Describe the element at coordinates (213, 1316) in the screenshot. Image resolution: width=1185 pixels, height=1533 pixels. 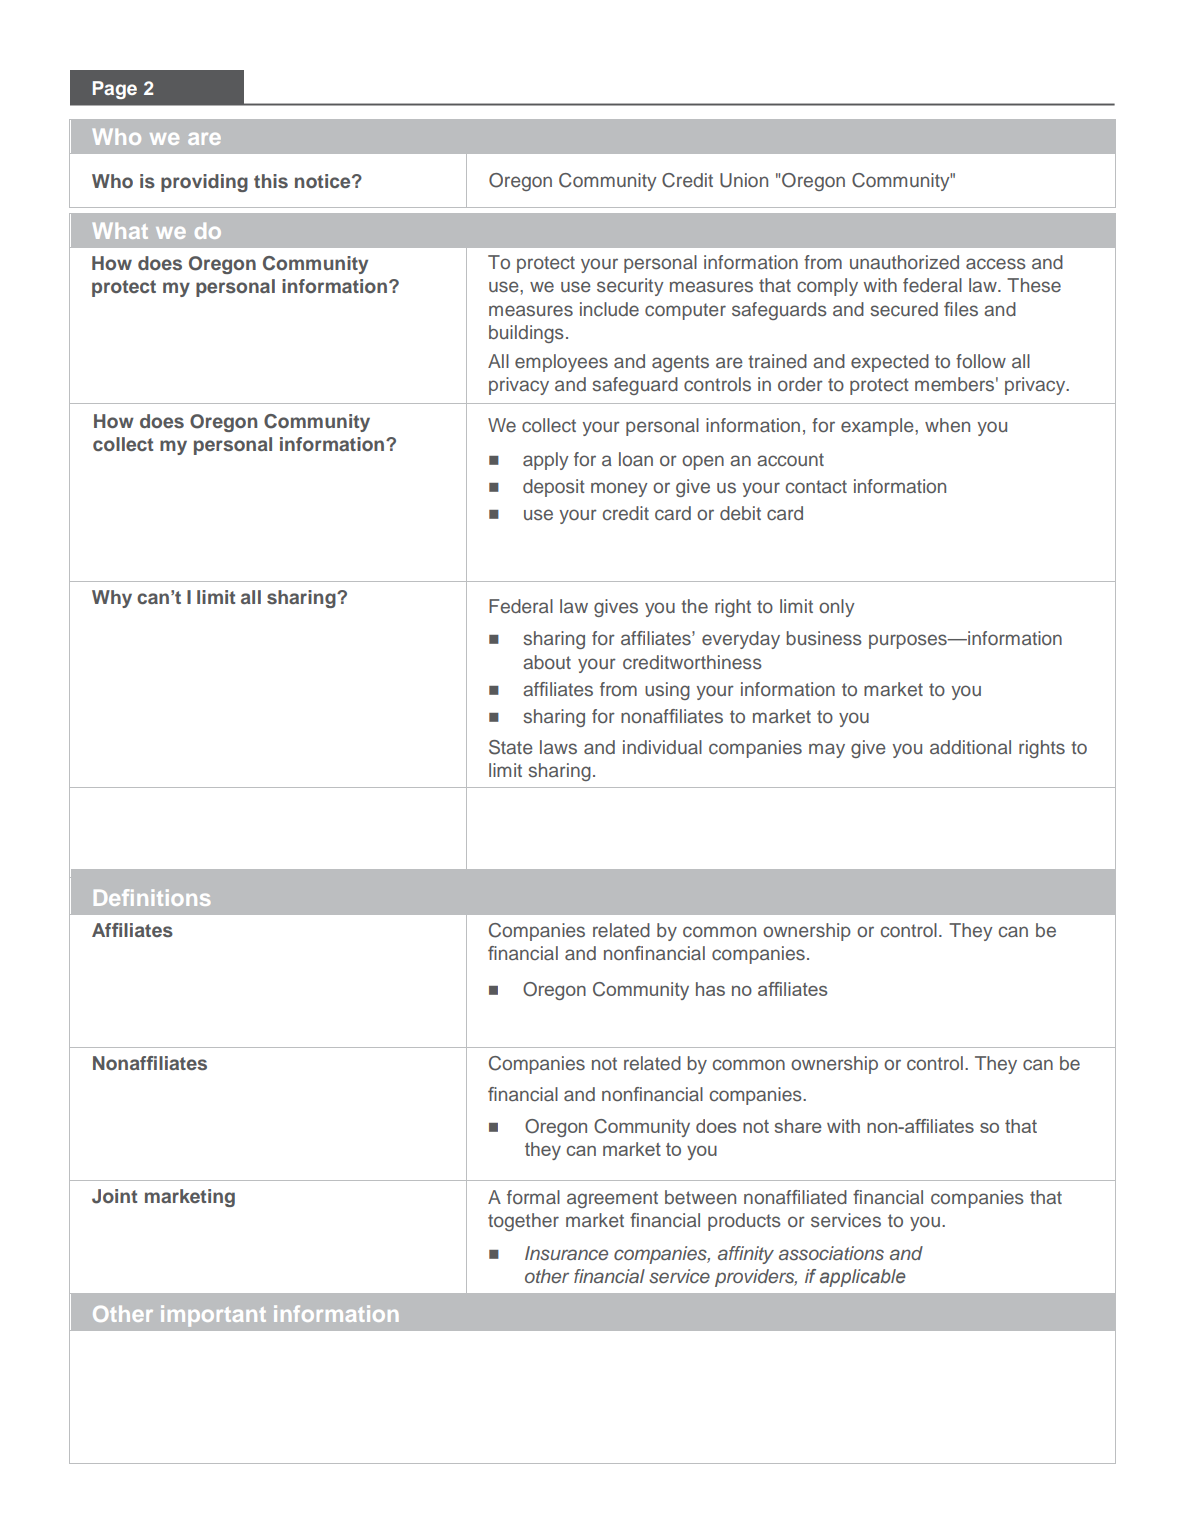
I see `important` at that location.
